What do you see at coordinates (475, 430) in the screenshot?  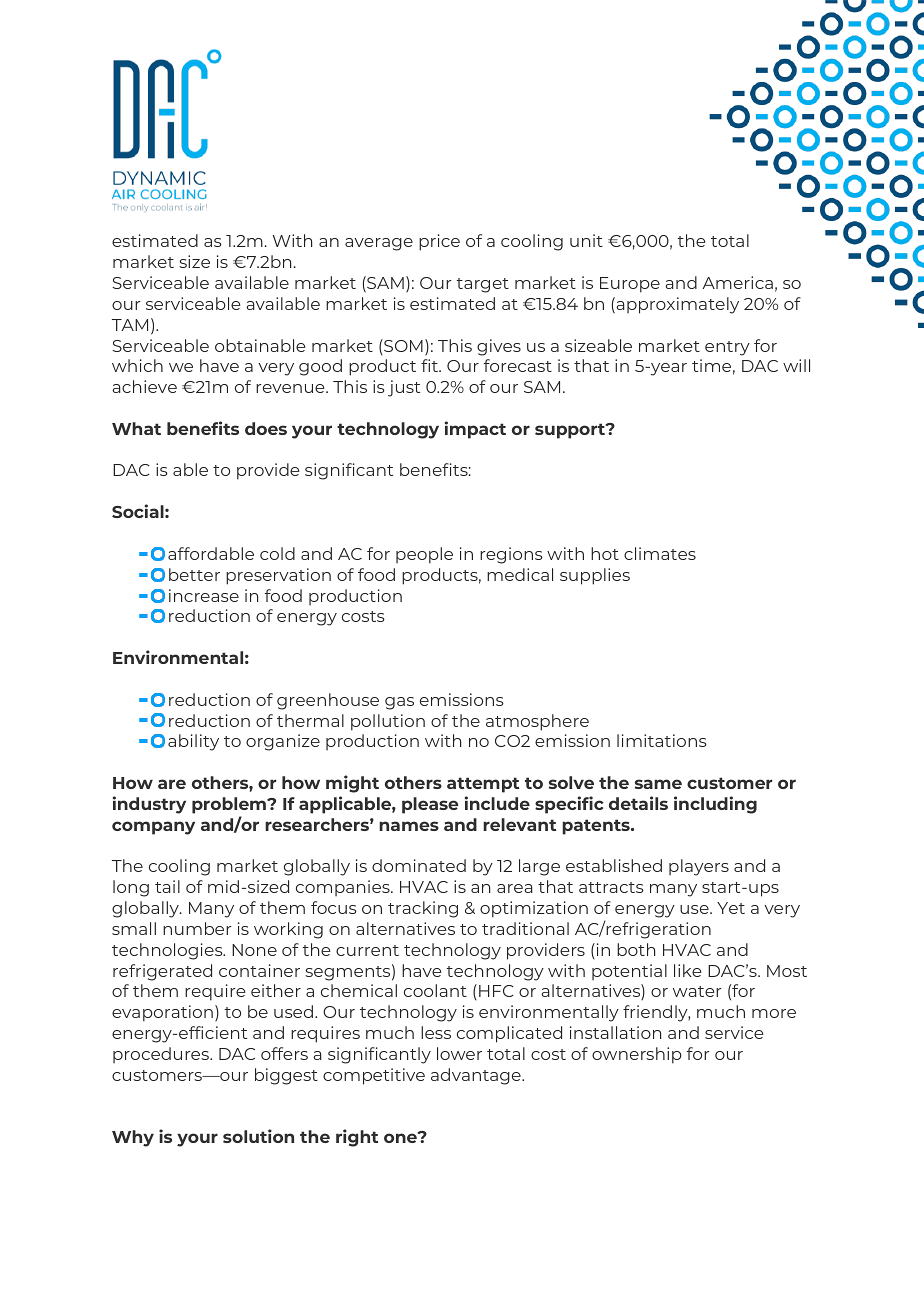 I see `impact` at bounding box center [475, 430].
